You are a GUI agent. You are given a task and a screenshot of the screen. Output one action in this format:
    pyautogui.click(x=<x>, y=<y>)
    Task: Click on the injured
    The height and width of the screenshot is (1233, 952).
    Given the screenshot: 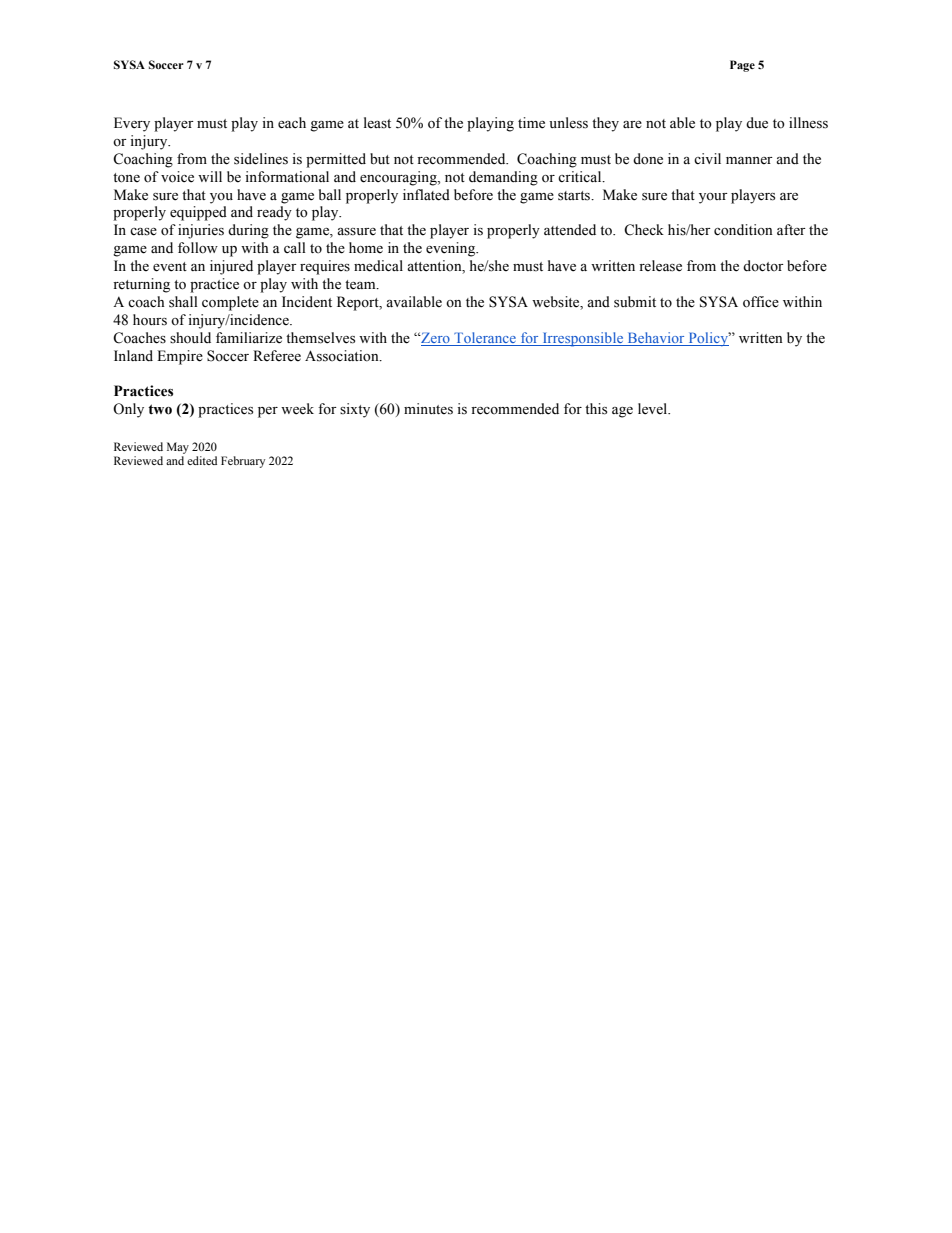 What is the action you would take?
    pyautogui.click(x=231, y=267)
